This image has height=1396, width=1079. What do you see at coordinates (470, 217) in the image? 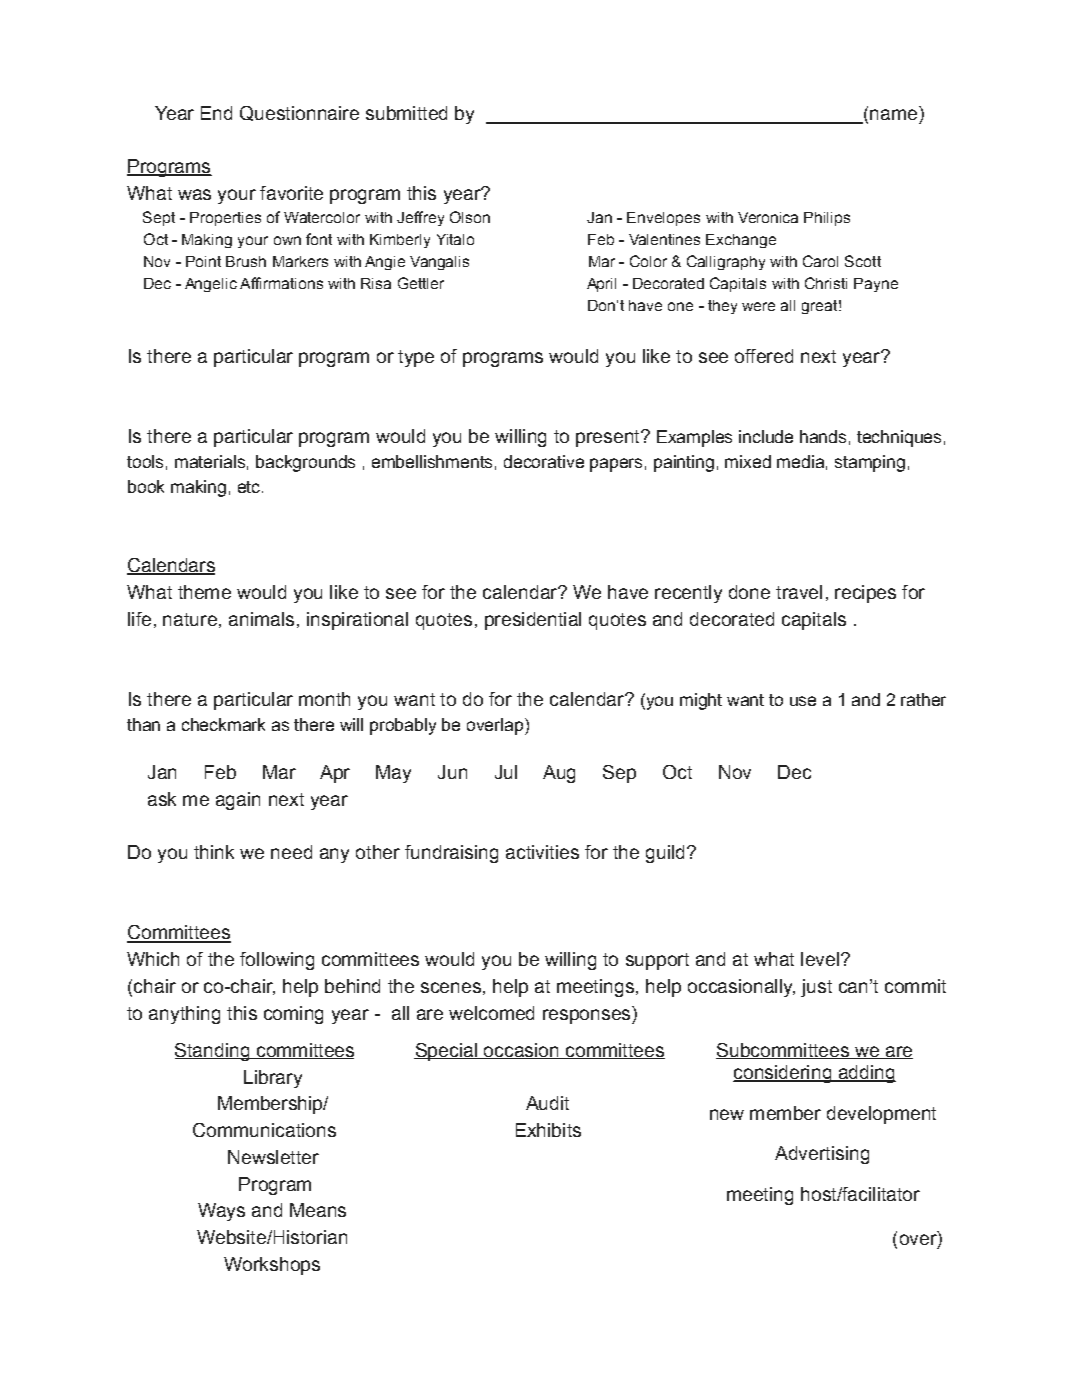
I see `Olson` at bounding box center [470, 217].
